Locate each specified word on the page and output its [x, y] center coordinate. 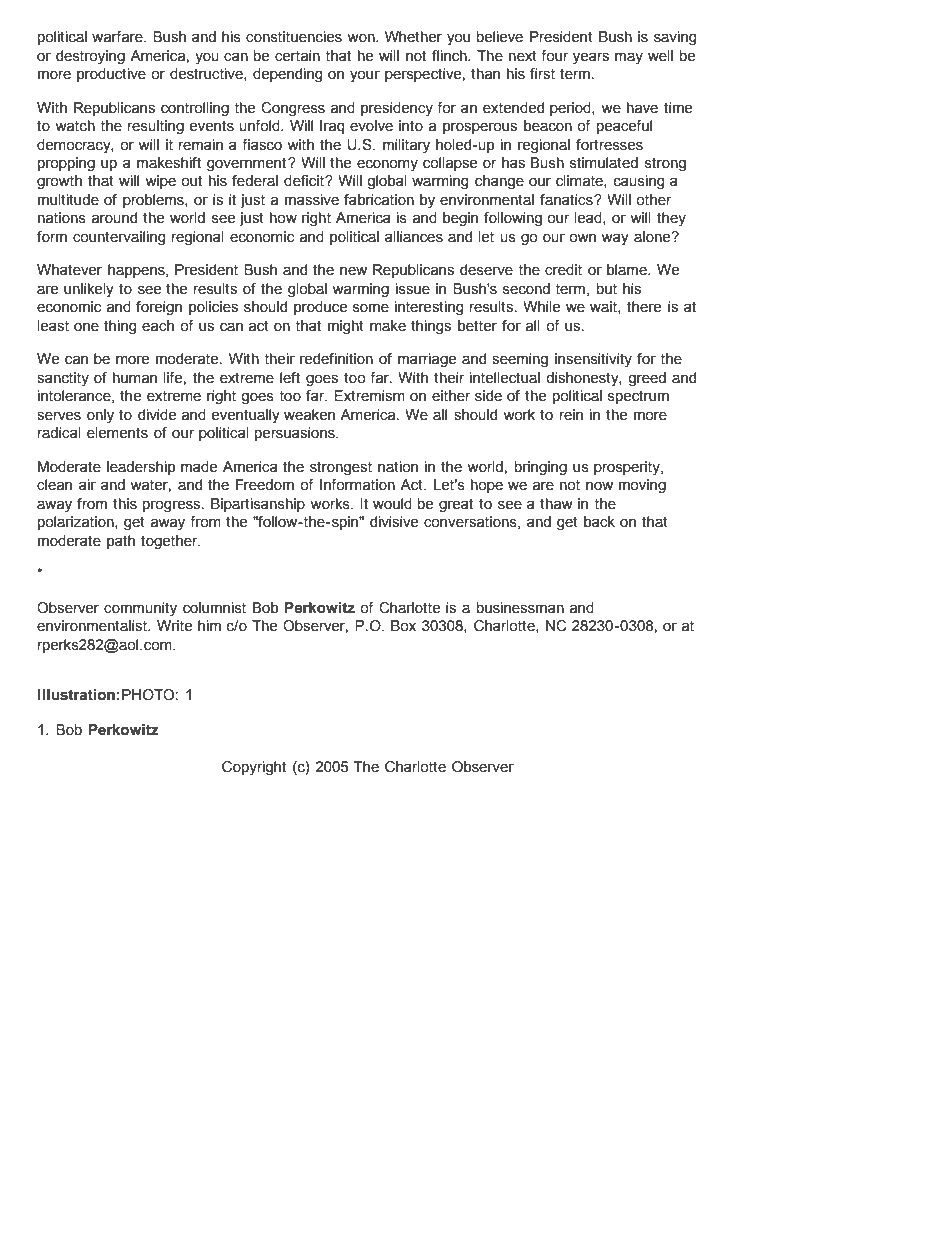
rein [571, 415]
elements [117, 433]
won [362, 38]
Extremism [369, 396]
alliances [414, 237]
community [140, 609]
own [582, 238]
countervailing [119, 238]
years [591, 58]
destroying [90, 57]
